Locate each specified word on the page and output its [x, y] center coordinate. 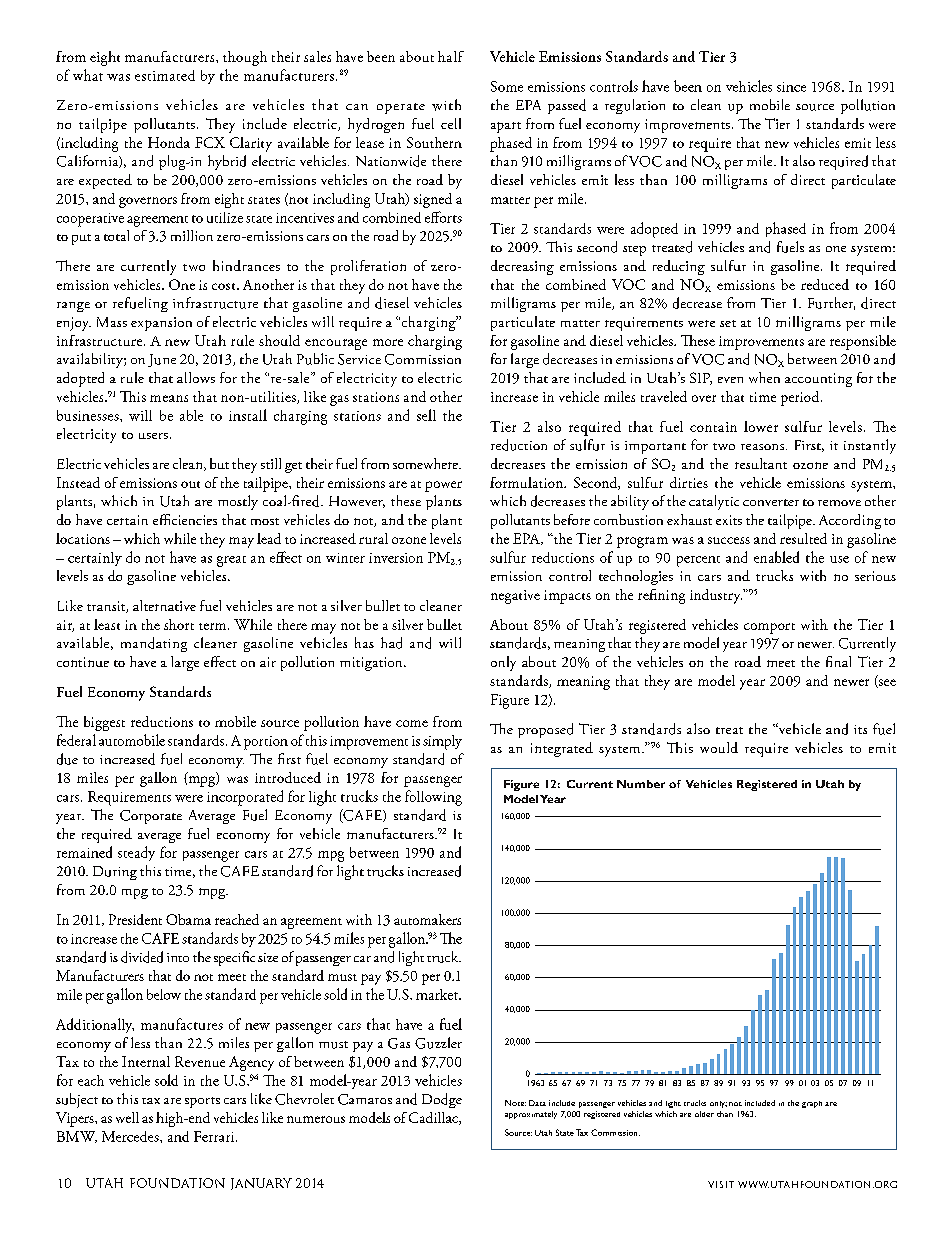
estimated [165, 75]
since [791, 87]
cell [451, 123]
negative [515, 597]
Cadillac [434, 1118]
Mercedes [131, 1136]
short [179, 624]
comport [769, 628]
